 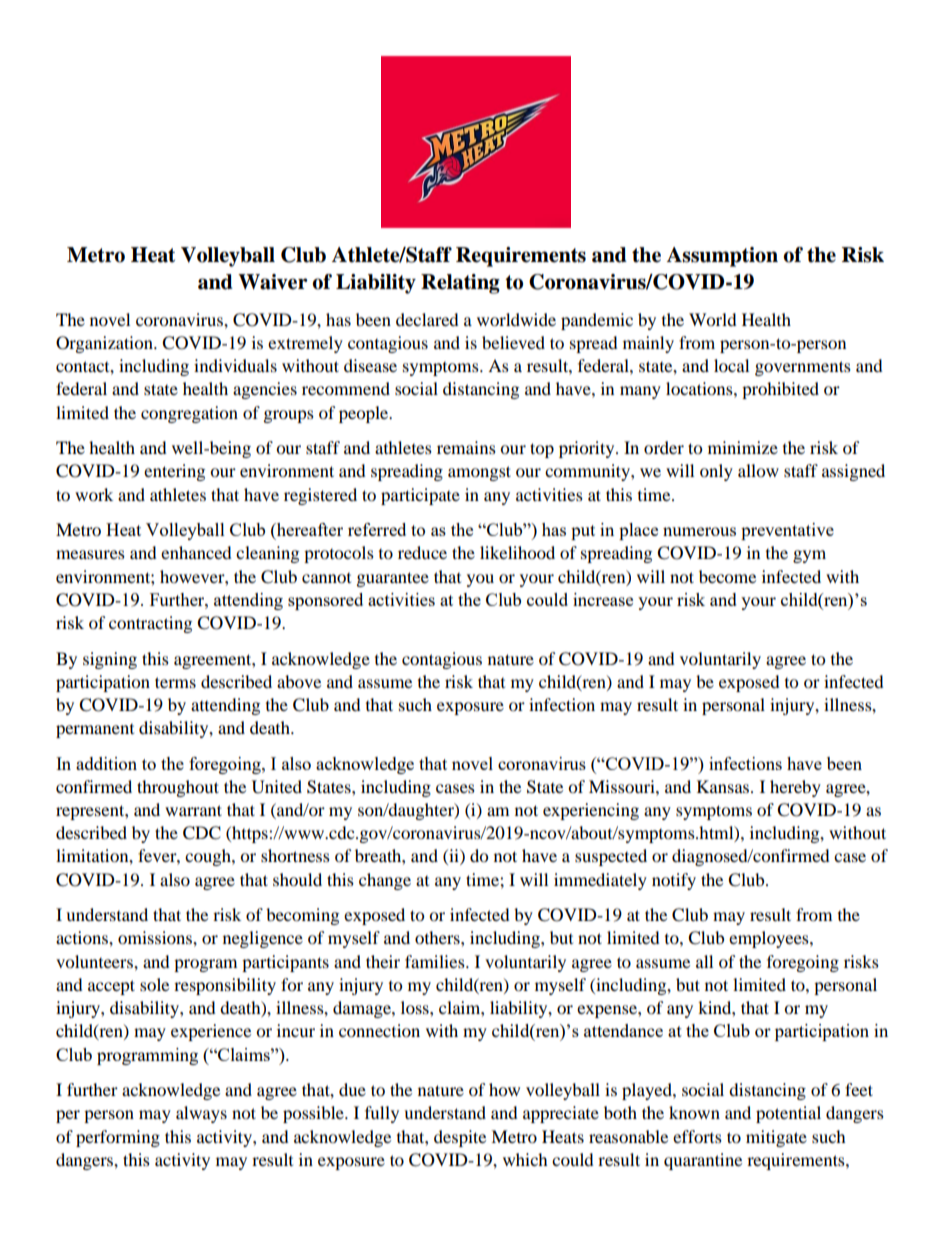 What do you see at coordinates (175, 682) in the screenshot?
I see `terms` at bounding box center [175, 682].
